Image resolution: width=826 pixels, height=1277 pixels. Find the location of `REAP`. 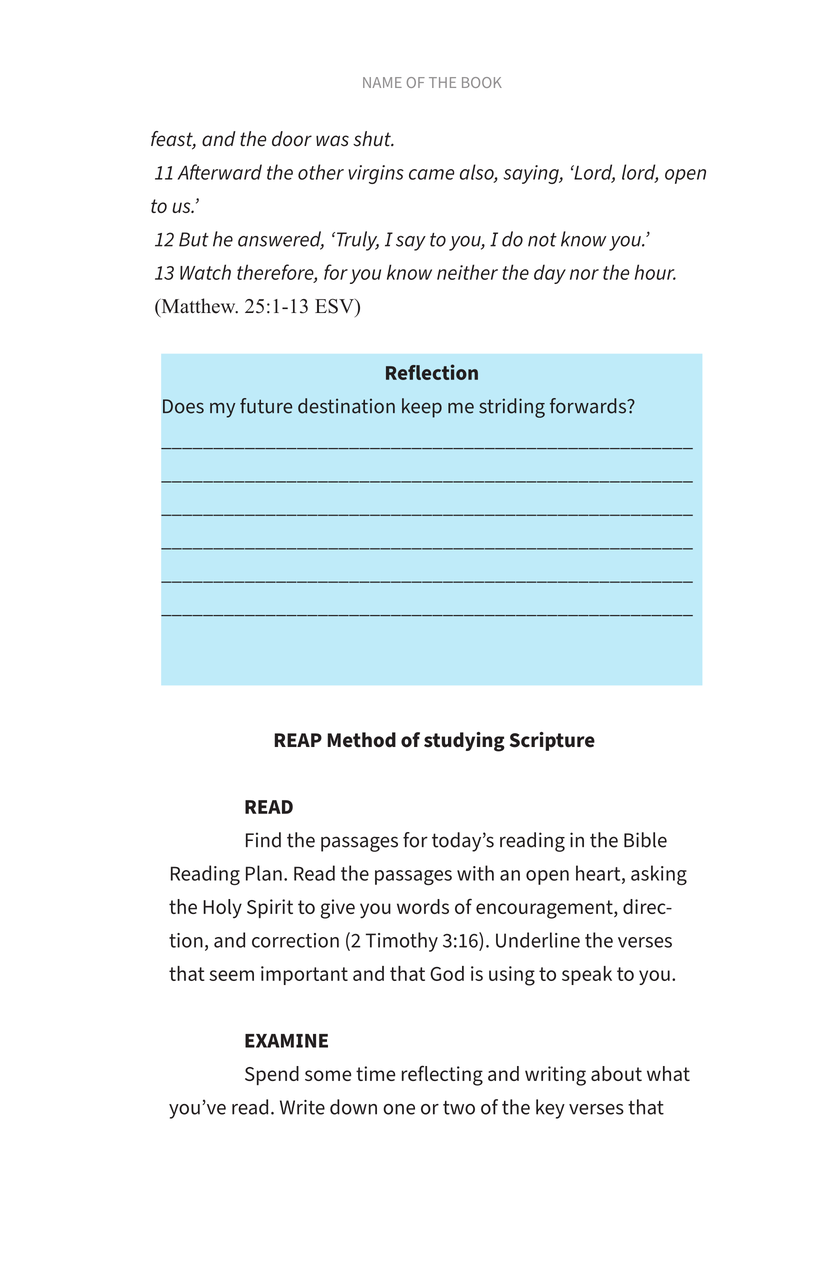

REAP is located at coordinates (298, 740).
